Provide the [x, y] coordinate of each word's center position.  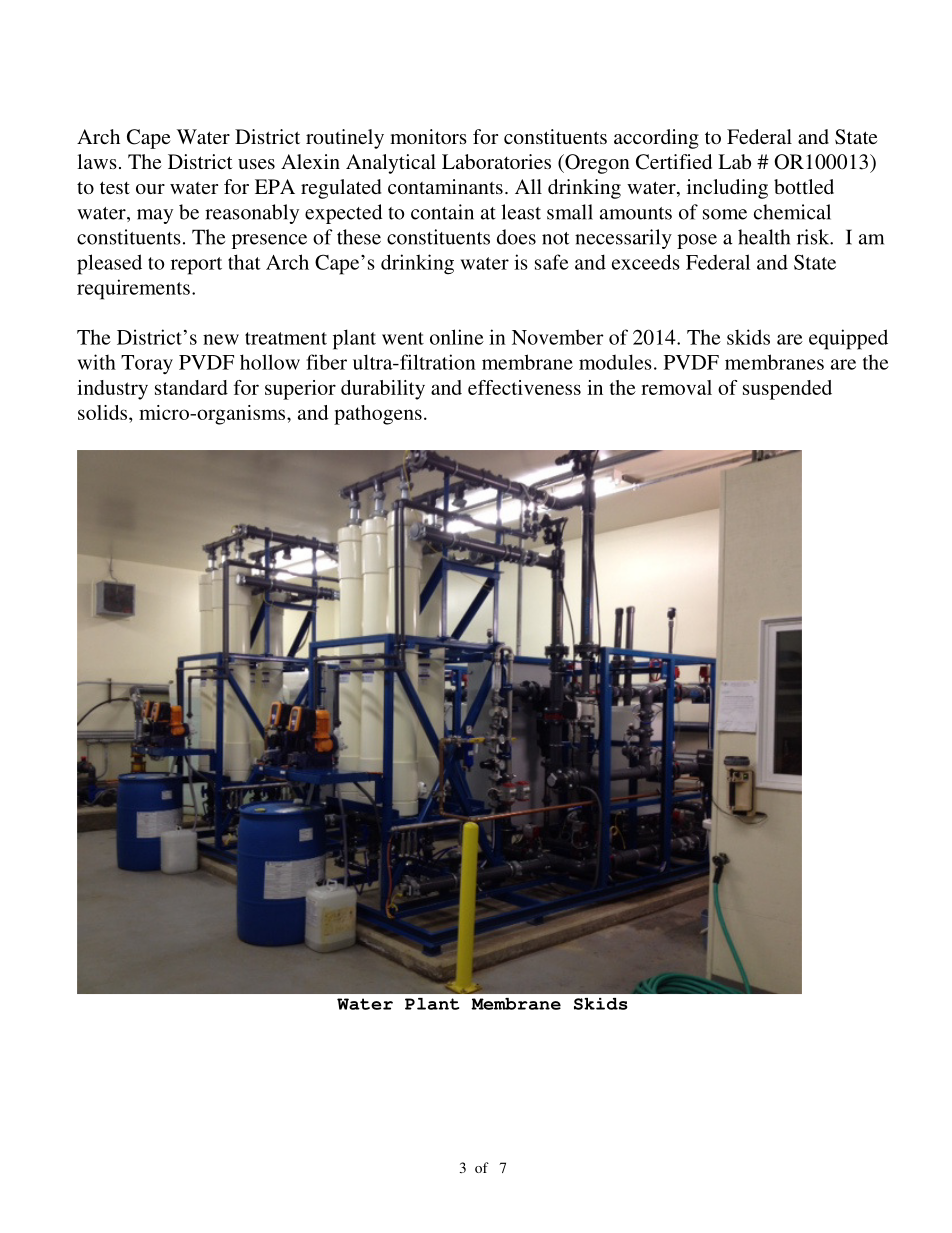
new [221, 339]
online [457, 337]
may [155, 216]
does [516, 237]
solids [104, 412]
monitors [428, 136]
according [656, 139]
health [764, 237]
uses [256, 164]
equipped [848, 339]
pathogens [378, 415]
